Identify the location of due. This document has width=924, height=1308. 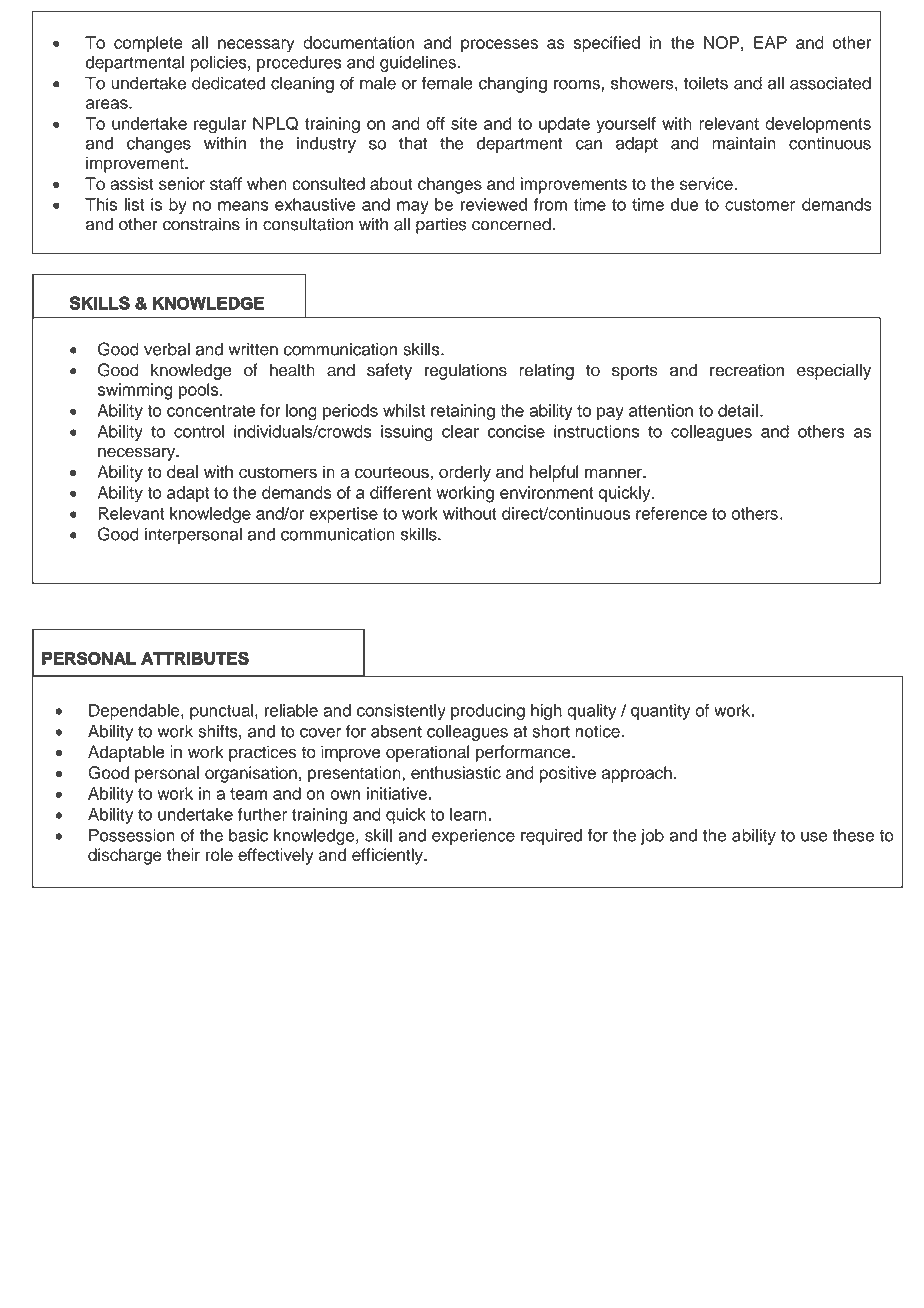
(685, 204).
